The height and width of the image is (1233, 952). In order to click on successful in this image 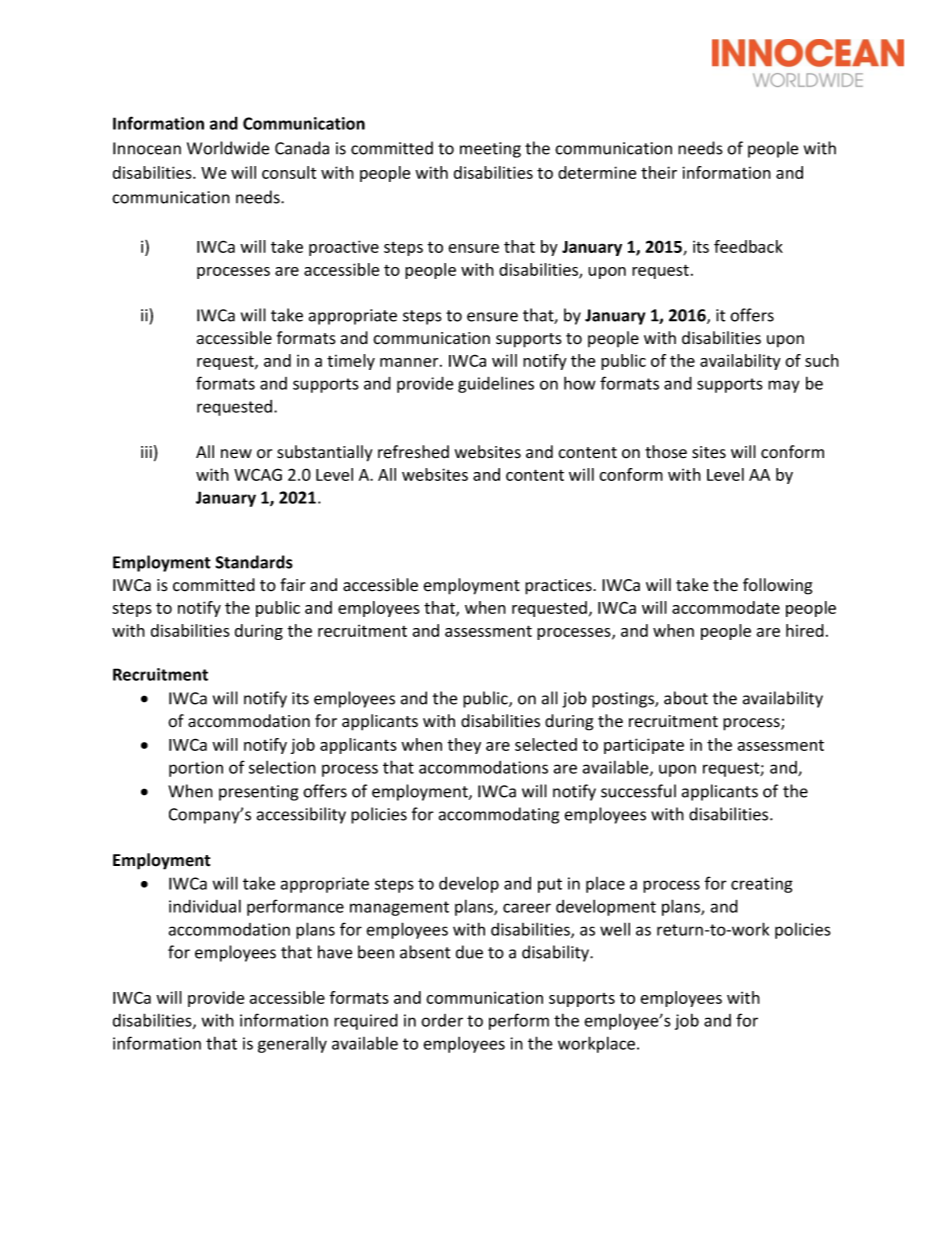, I will do `click(638, 791)`.
